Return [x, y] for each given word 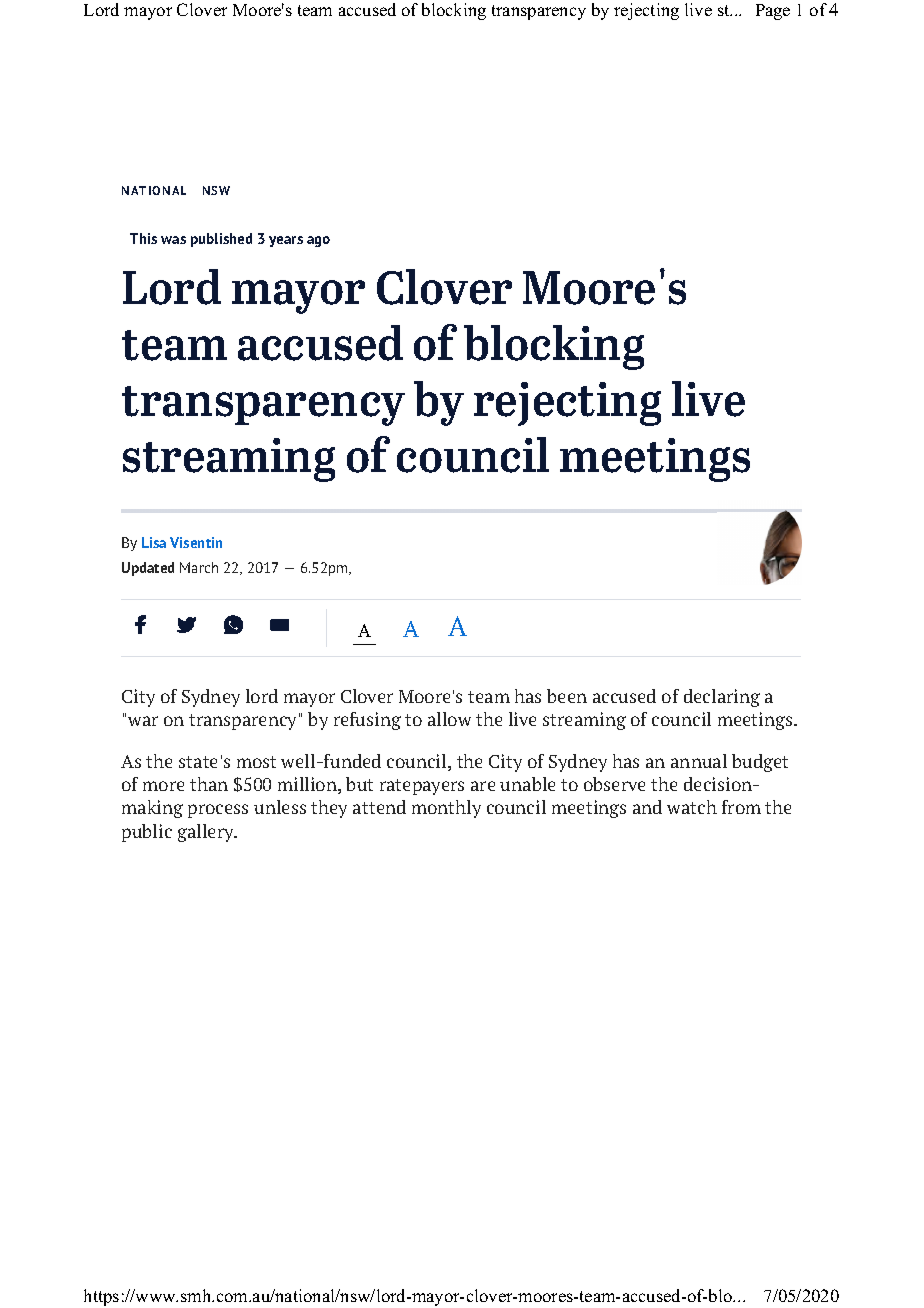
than [209, 784]
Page [773, 12]
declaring [722, 698]
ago [318, 241]
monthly [446, 809]
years [286, 241]
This [143, 238]
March [199, 567]
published [221, 240]
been [567, 696]
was [173, 240]
